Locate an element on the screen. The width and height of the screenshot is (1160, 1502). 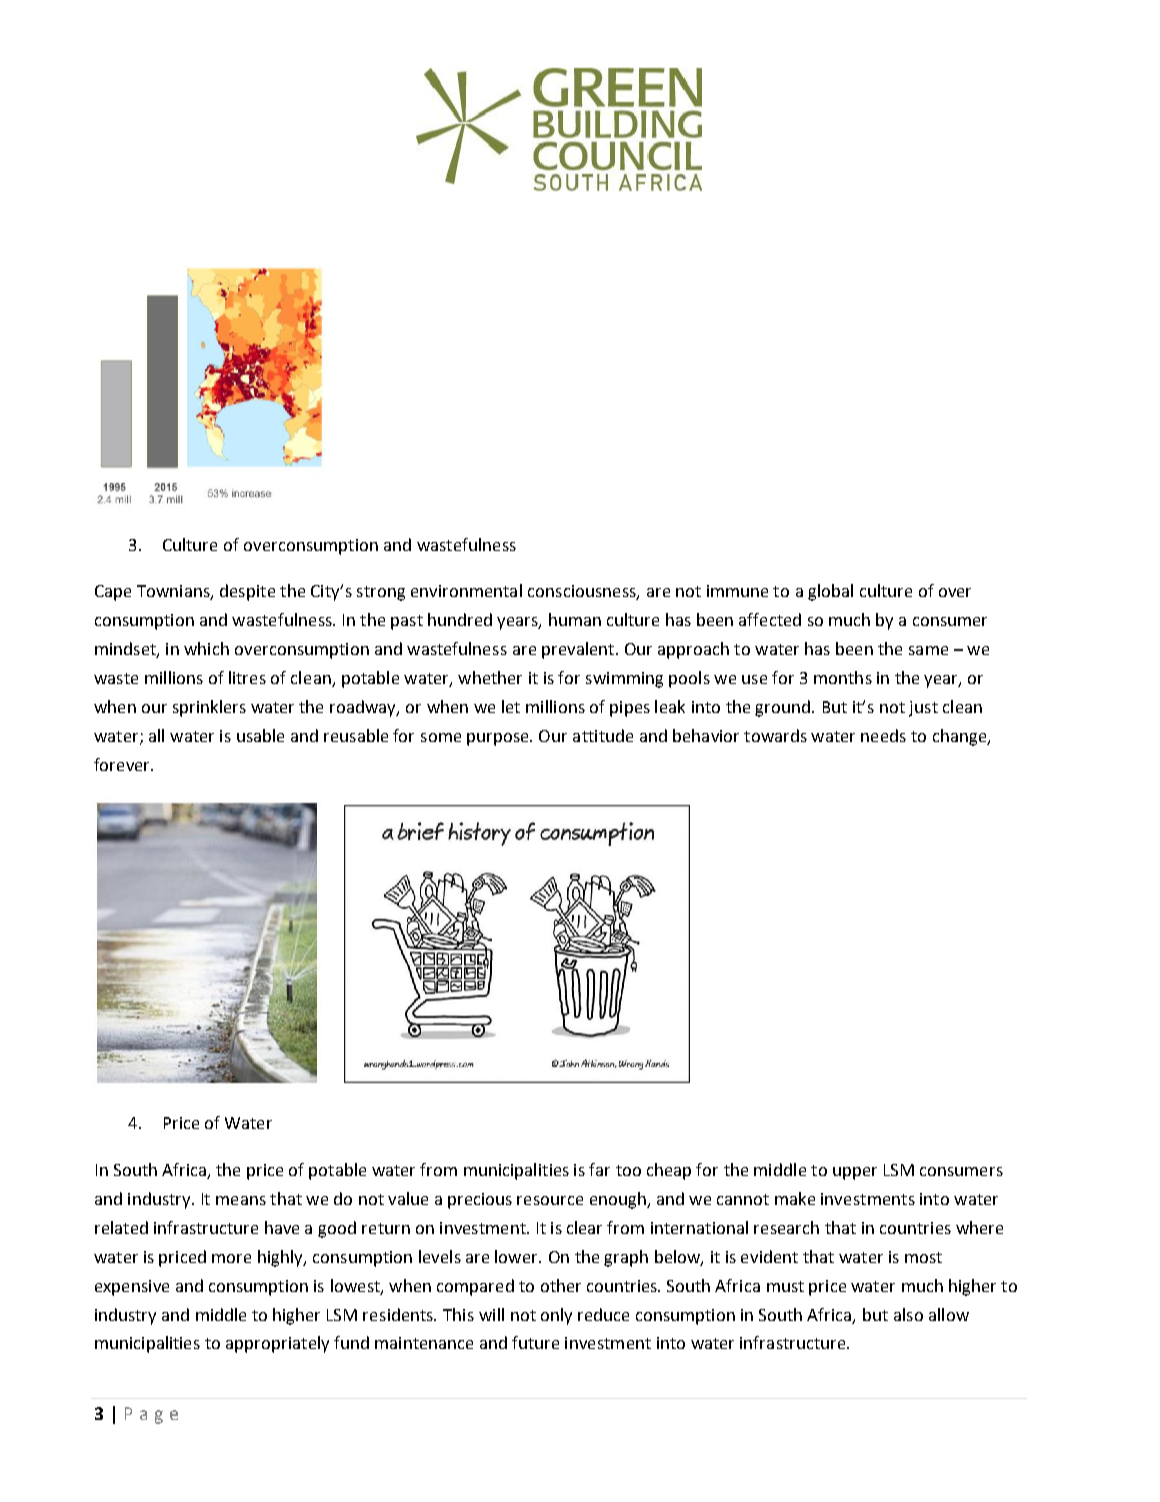
have is located at coordinates (282, 1227).
